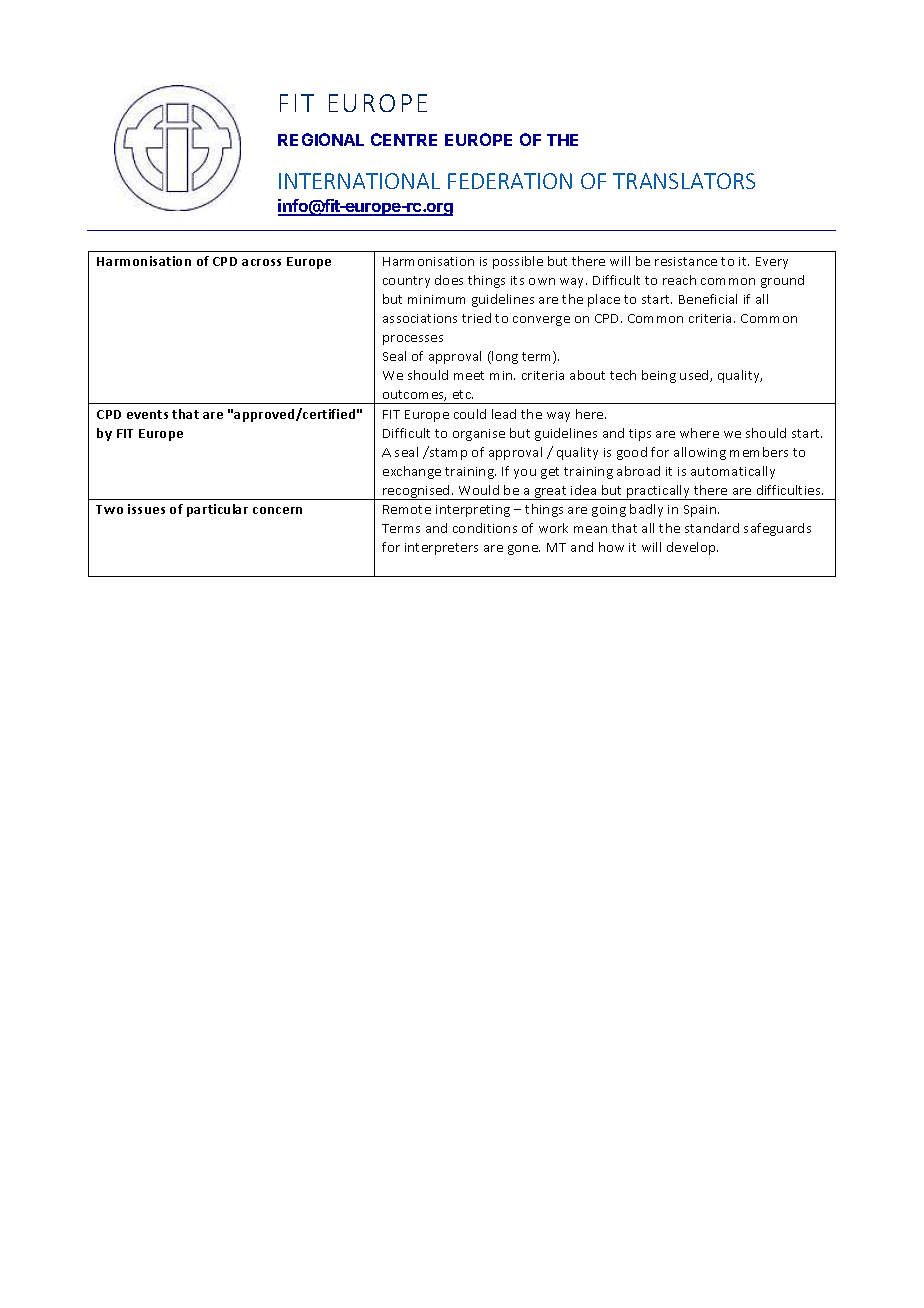  Describe the element at coordinates (217, 510) in the screenshot. I see `particular` at that location.
